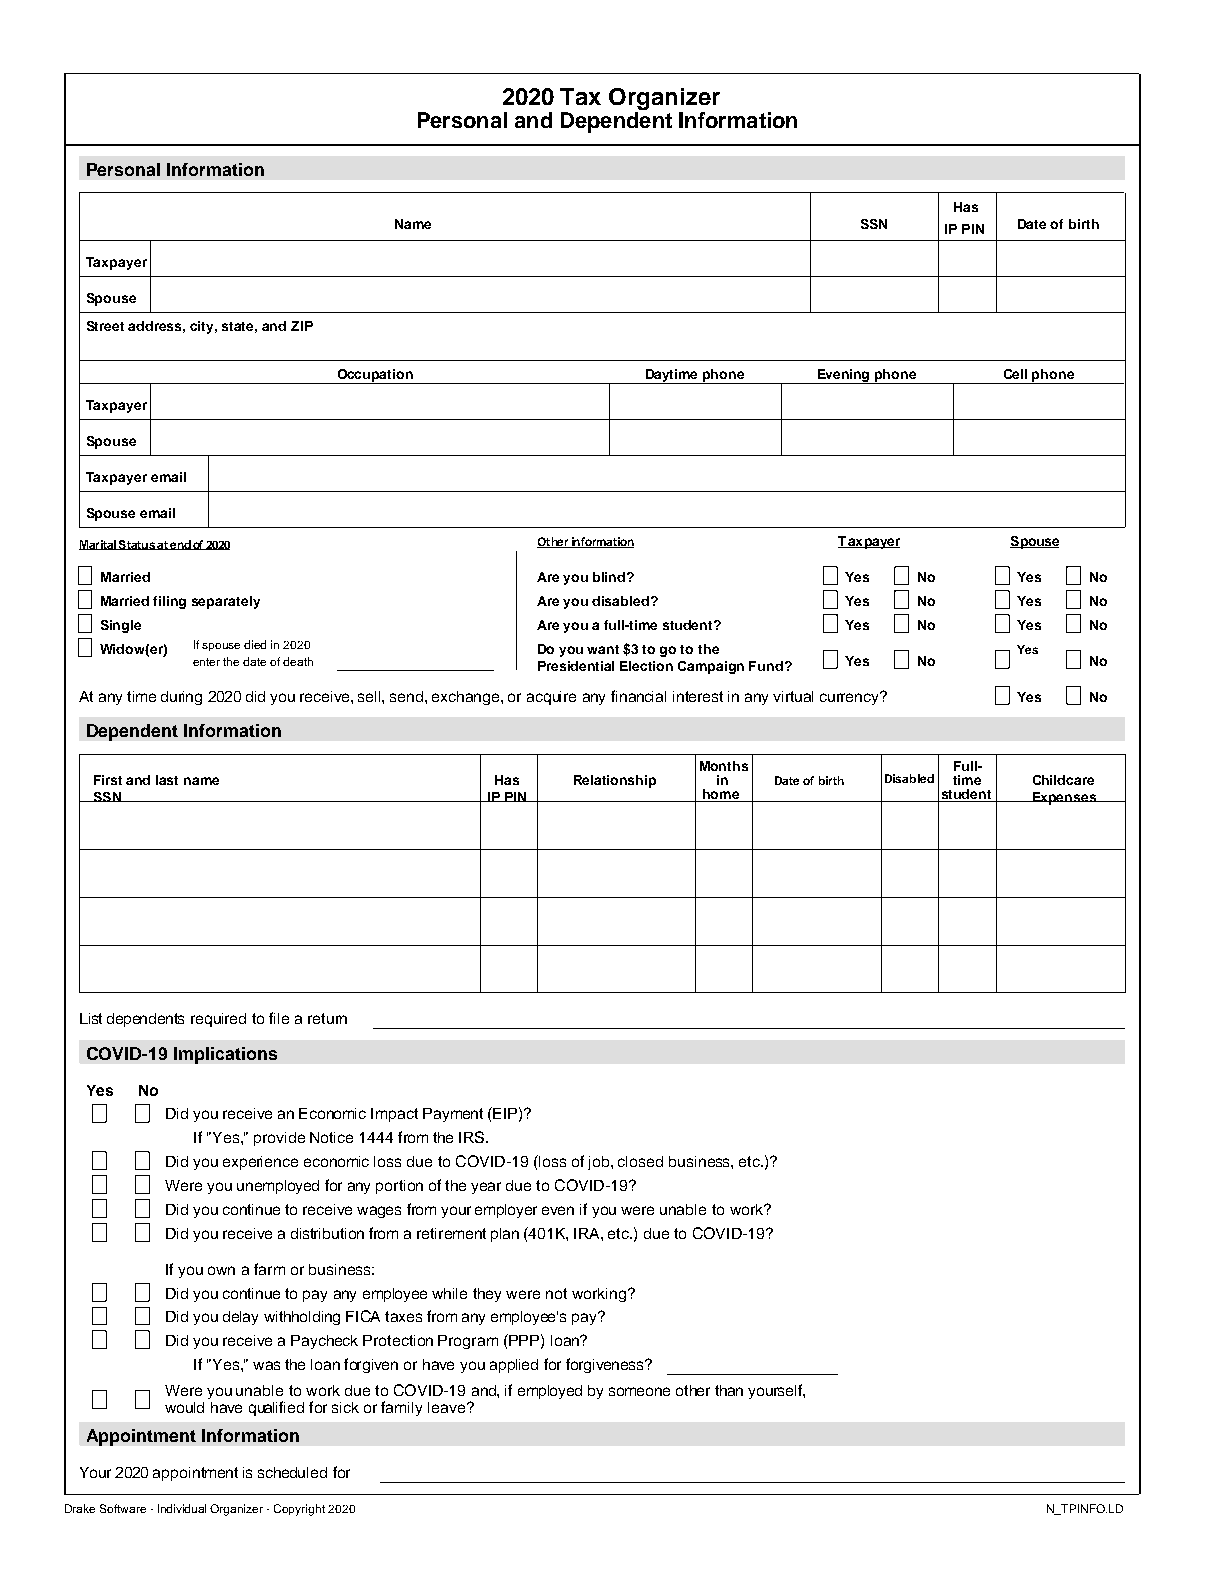  I want to click on closed, so click(640, 1161).
